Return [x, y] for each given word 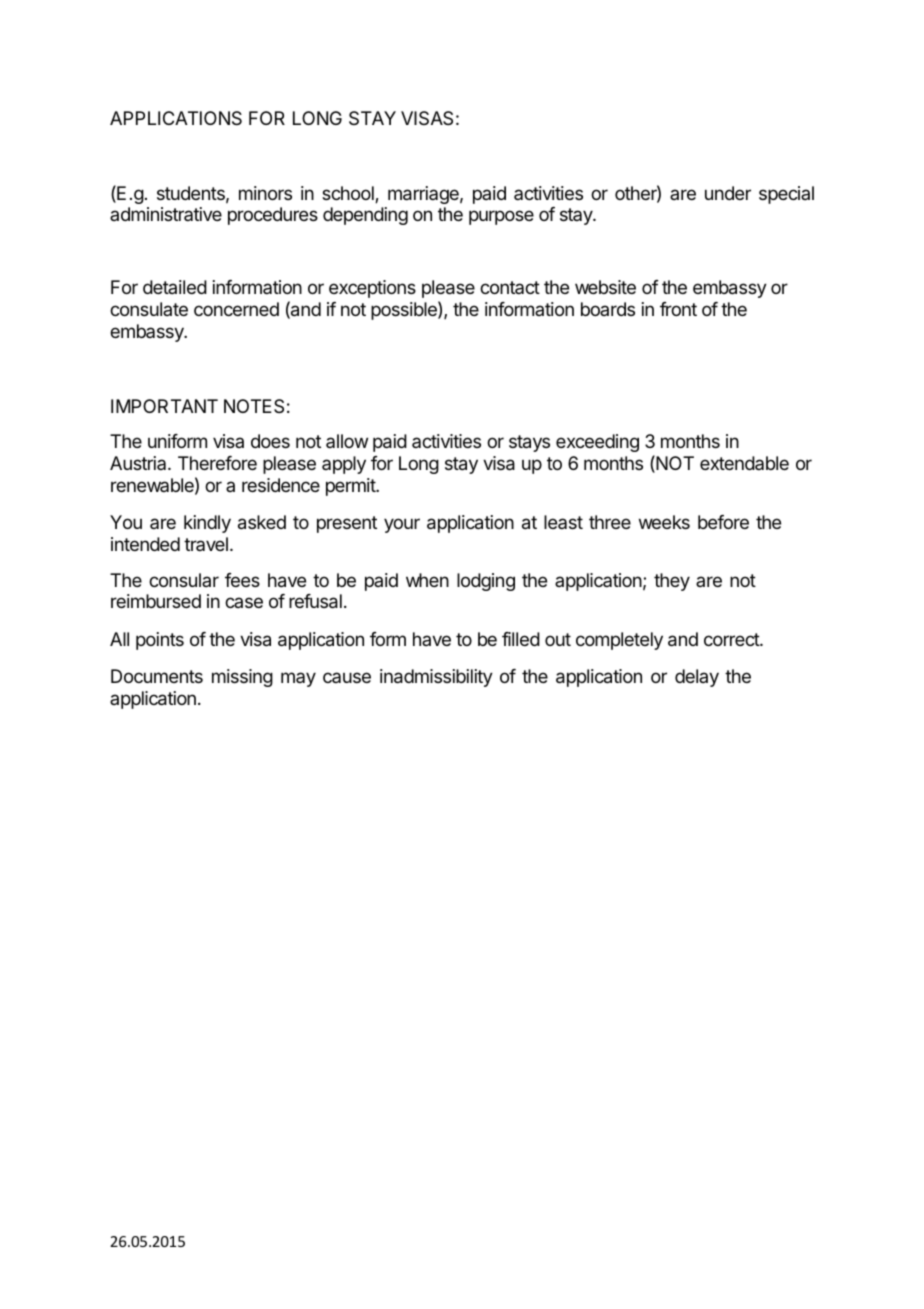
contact [510, 287]
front [678, 309]
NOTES [254, 406]
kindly [207, 524]
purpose [501, 217]
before [723, 522]
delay [697, 678]
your [402, 525]
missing [242, 678]
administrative [166, 214]
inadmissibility [436, 678]
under [728, 193]
